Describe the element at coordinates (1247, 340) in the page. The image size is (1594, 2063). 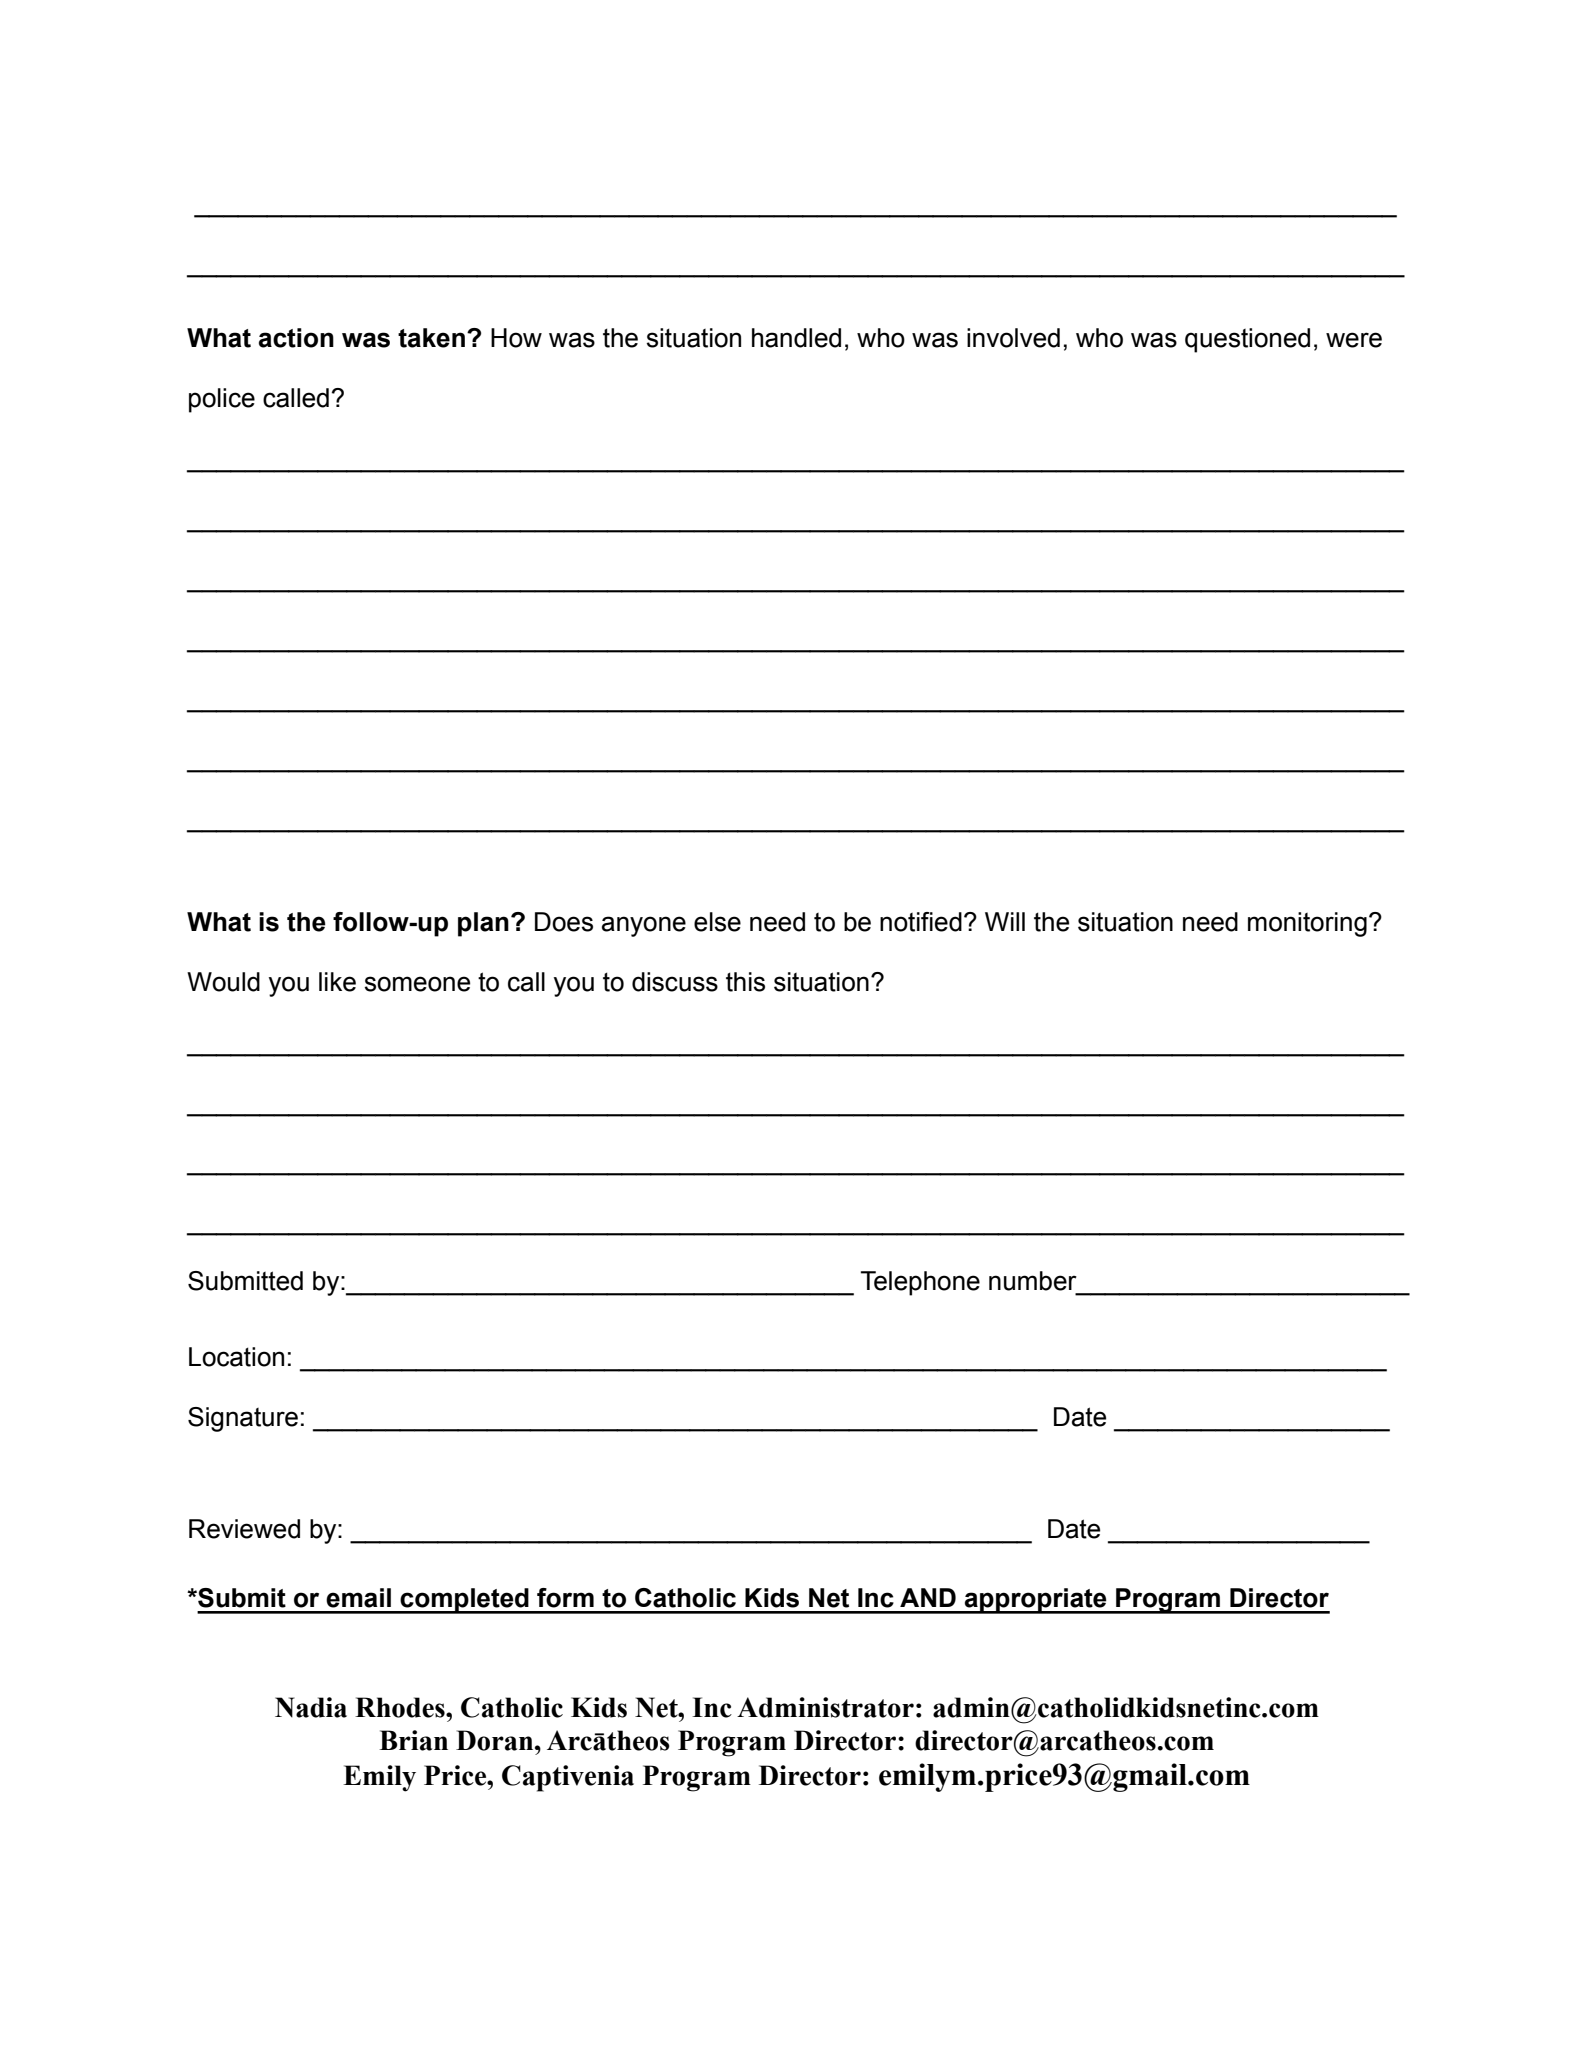
I see `questioned` at that location.
